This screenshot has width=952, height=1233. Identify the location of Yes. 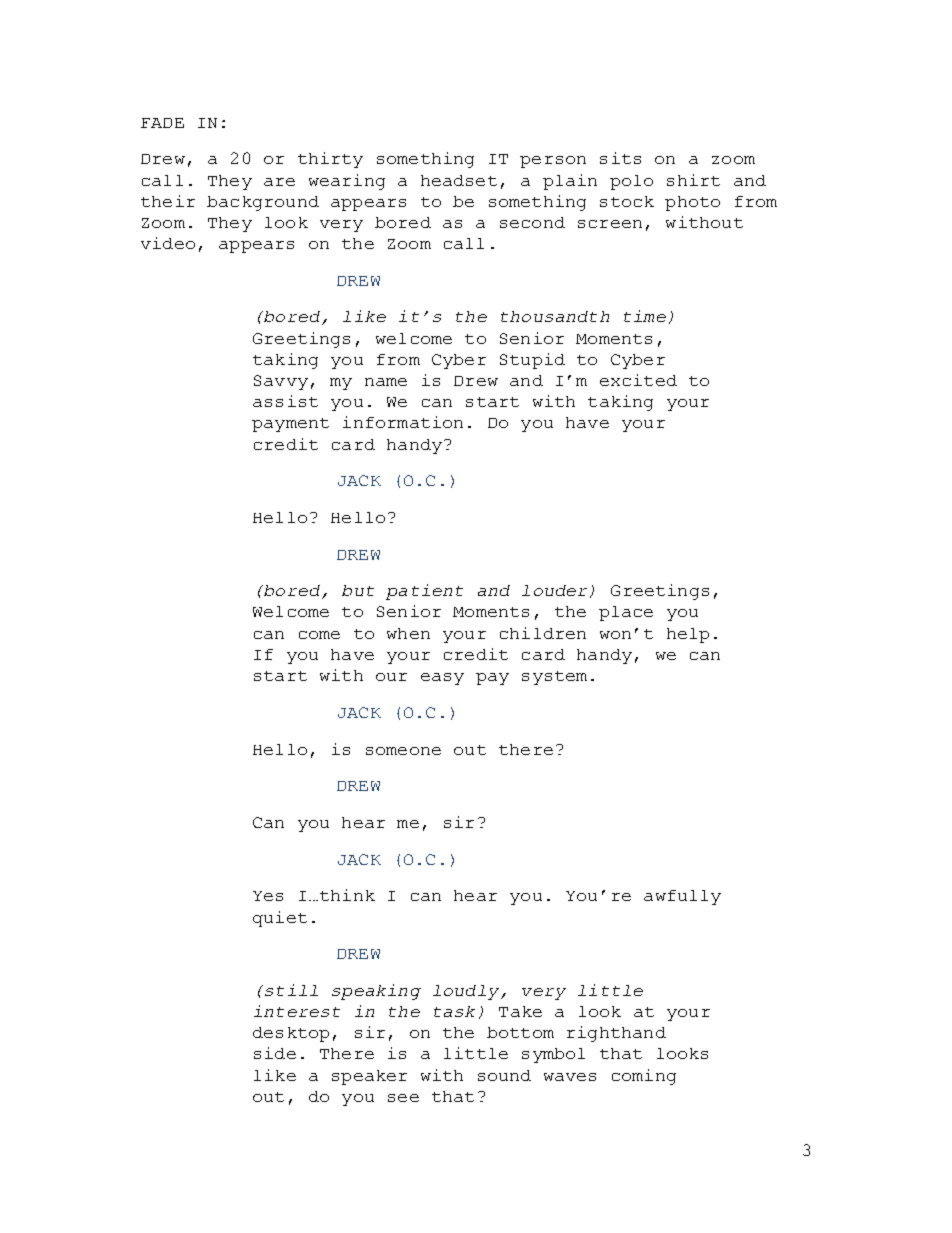
(268, 896).
